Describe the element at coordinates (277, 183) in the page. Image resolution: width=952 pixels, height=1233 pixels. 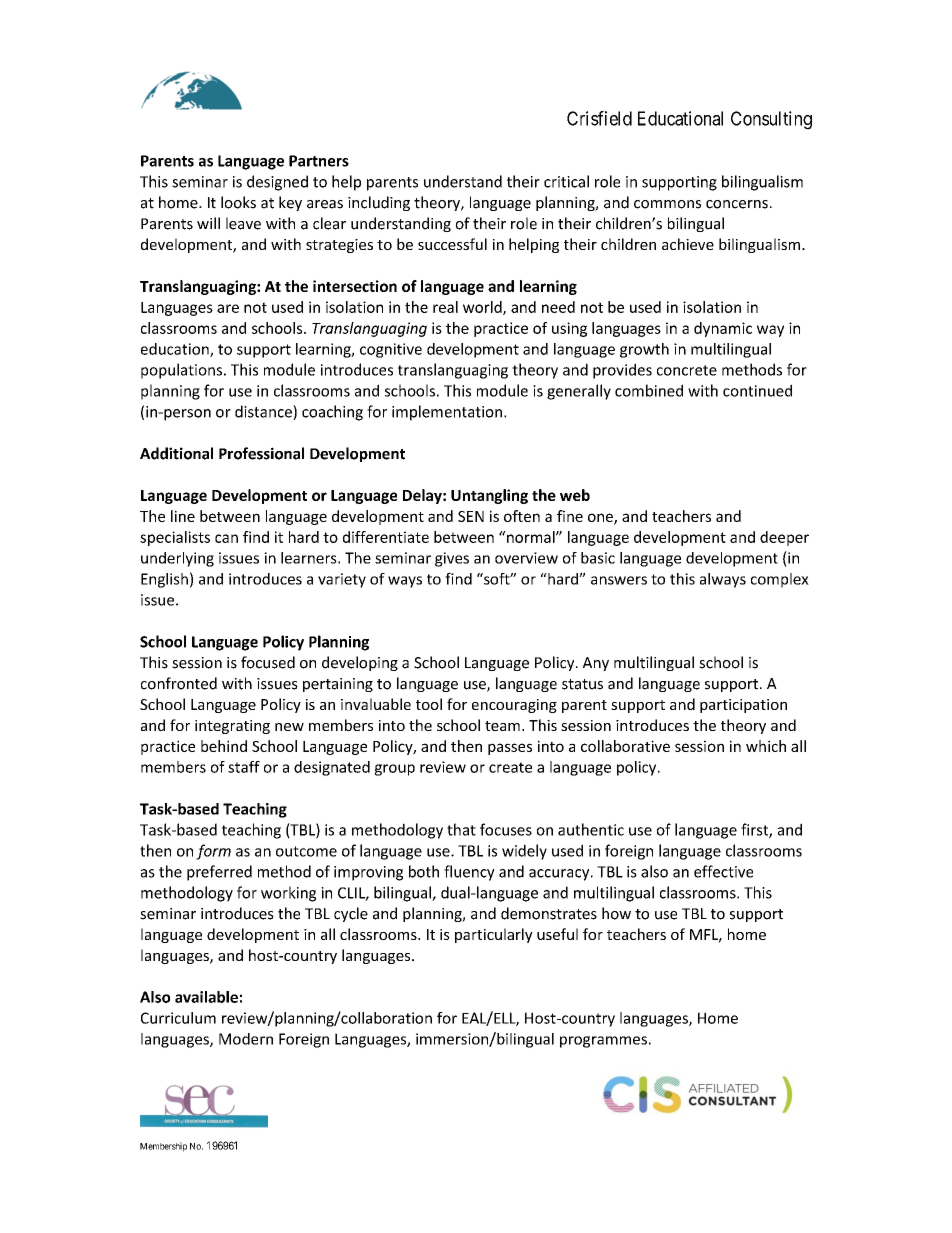
I see `designed` at that location.
